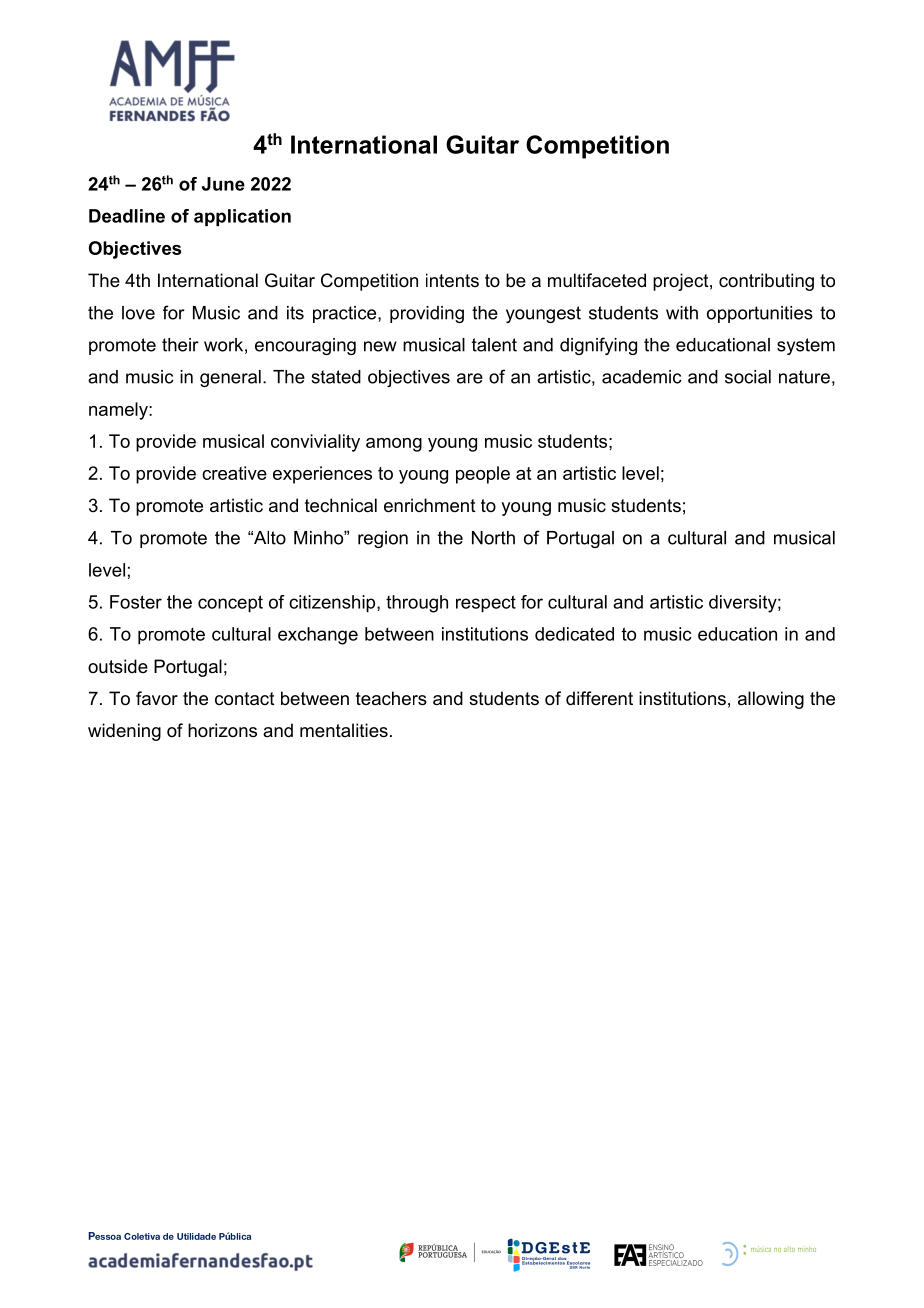 This page has width=924, height=1308. I want to click on intents, so click(452, 280).
